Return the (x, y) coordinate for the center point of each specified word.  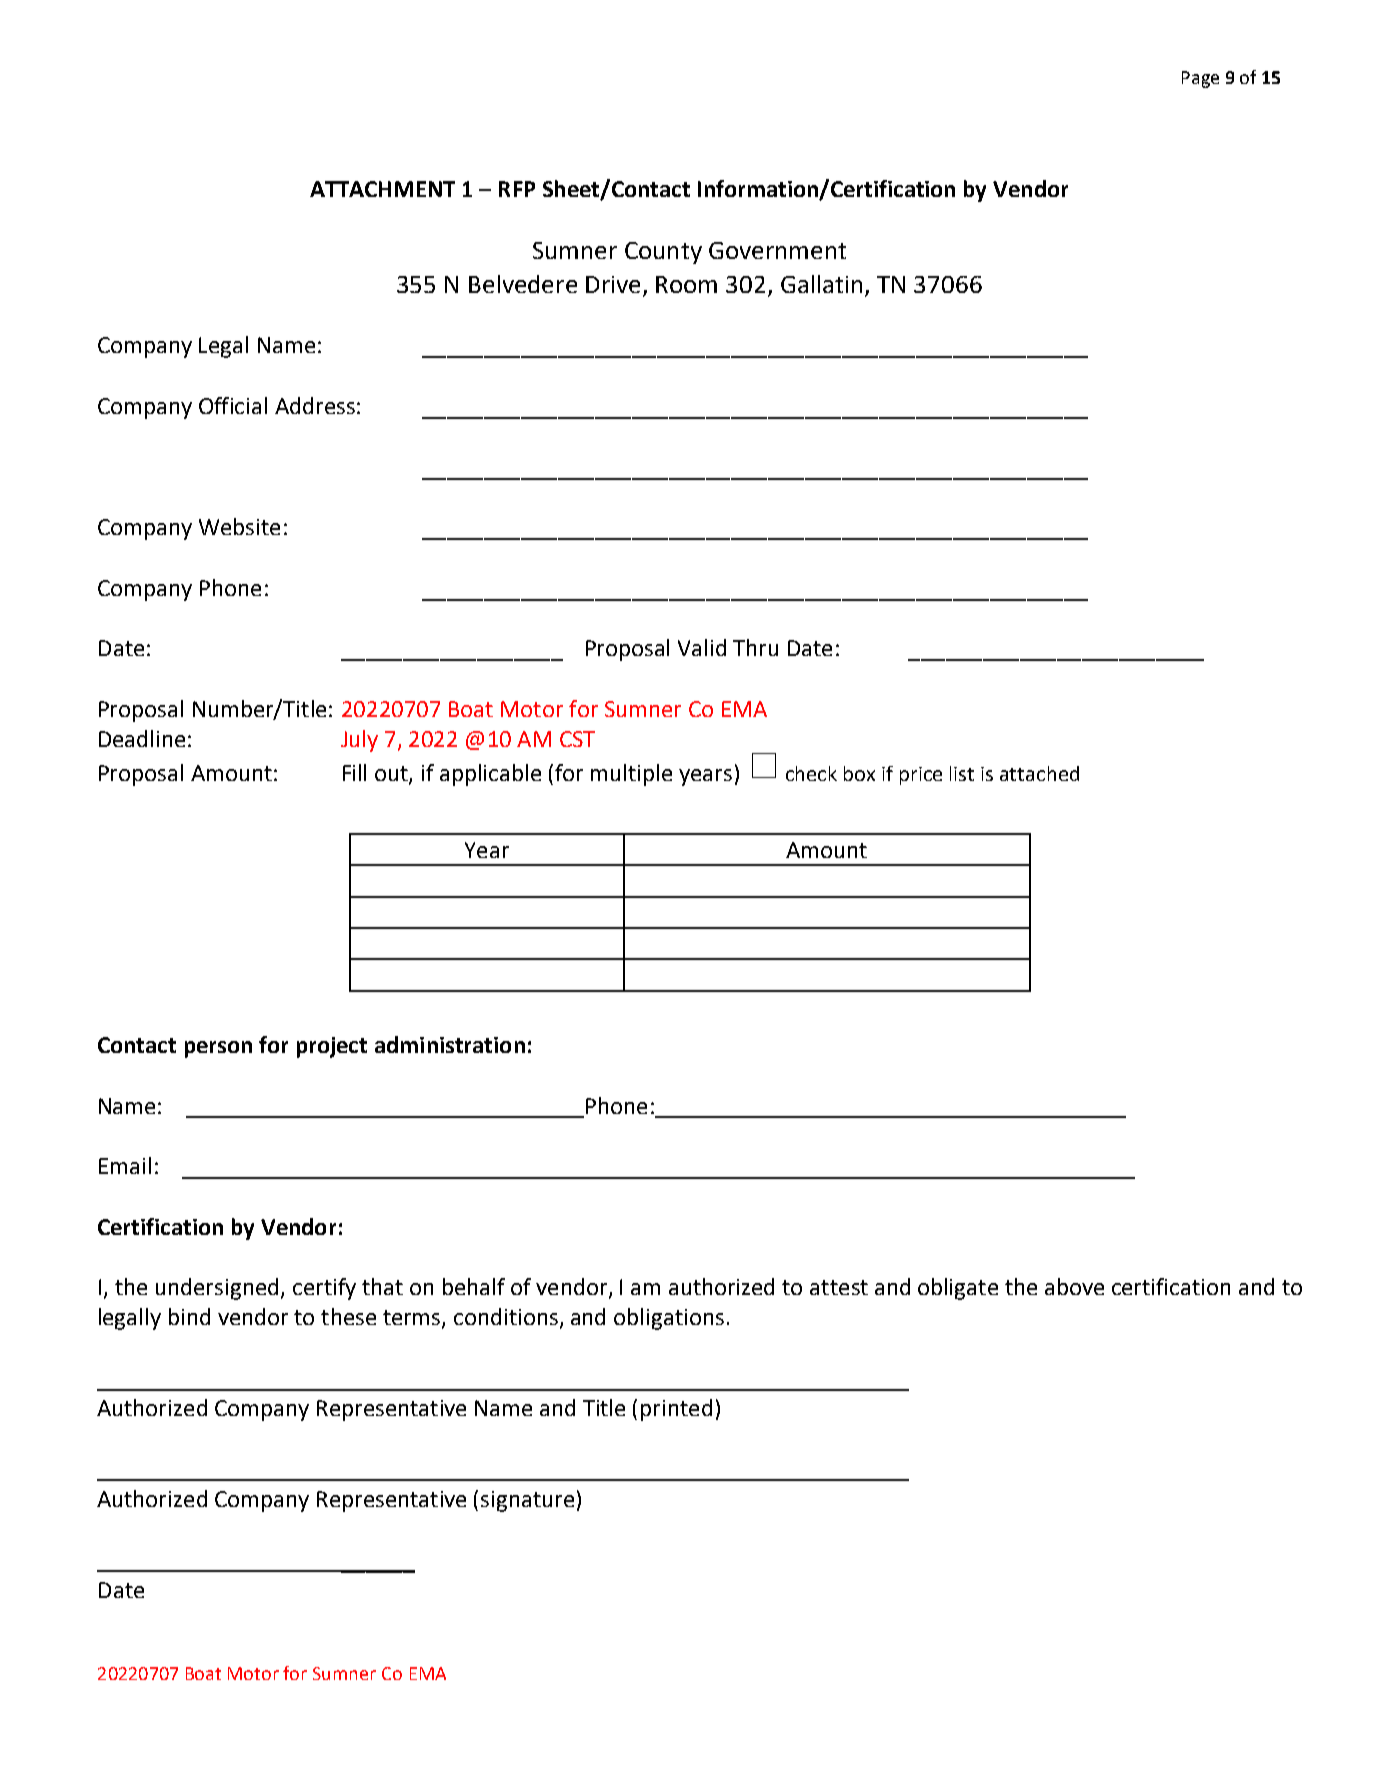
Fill (354, 772)
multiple (631, 775)
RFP (517, 189)
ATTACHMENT (382, 189)
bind (189, 1316)
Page (1200, 79)
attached (1039, 773)
